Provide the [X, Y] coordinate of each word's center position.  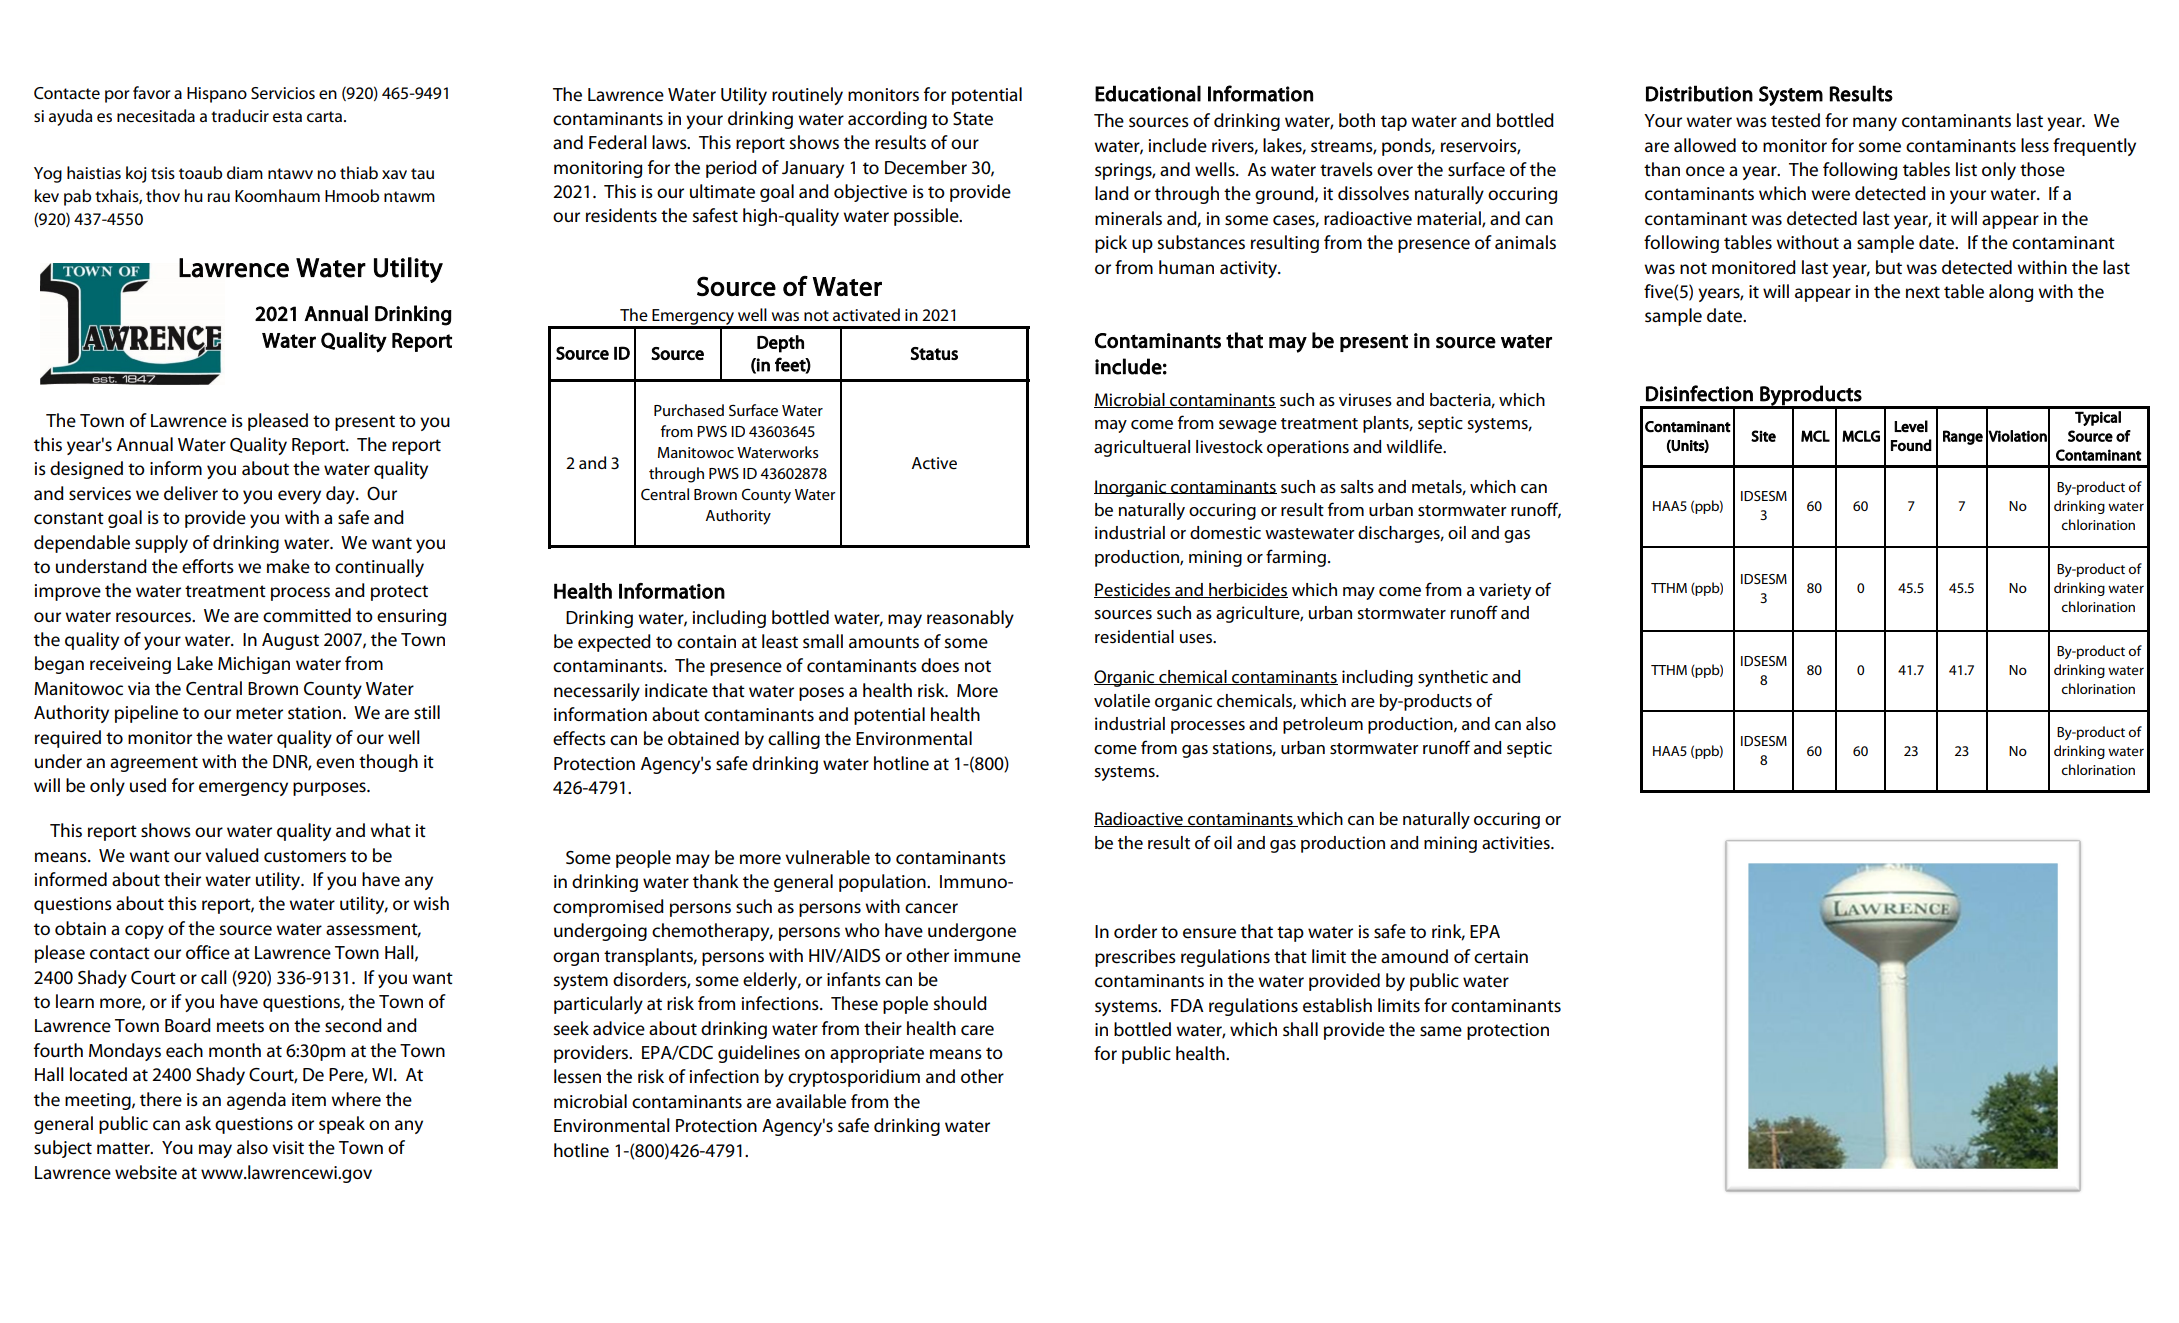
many [1875, 124]
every [299, 497]
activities [1517, 843]
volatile [1122, 701]
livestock [1229, 447]
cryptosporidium [854, 1078]
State [973, 119]
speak [342, 1125]
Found [1911, 445]
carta [324, 116]
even [335, 763]
